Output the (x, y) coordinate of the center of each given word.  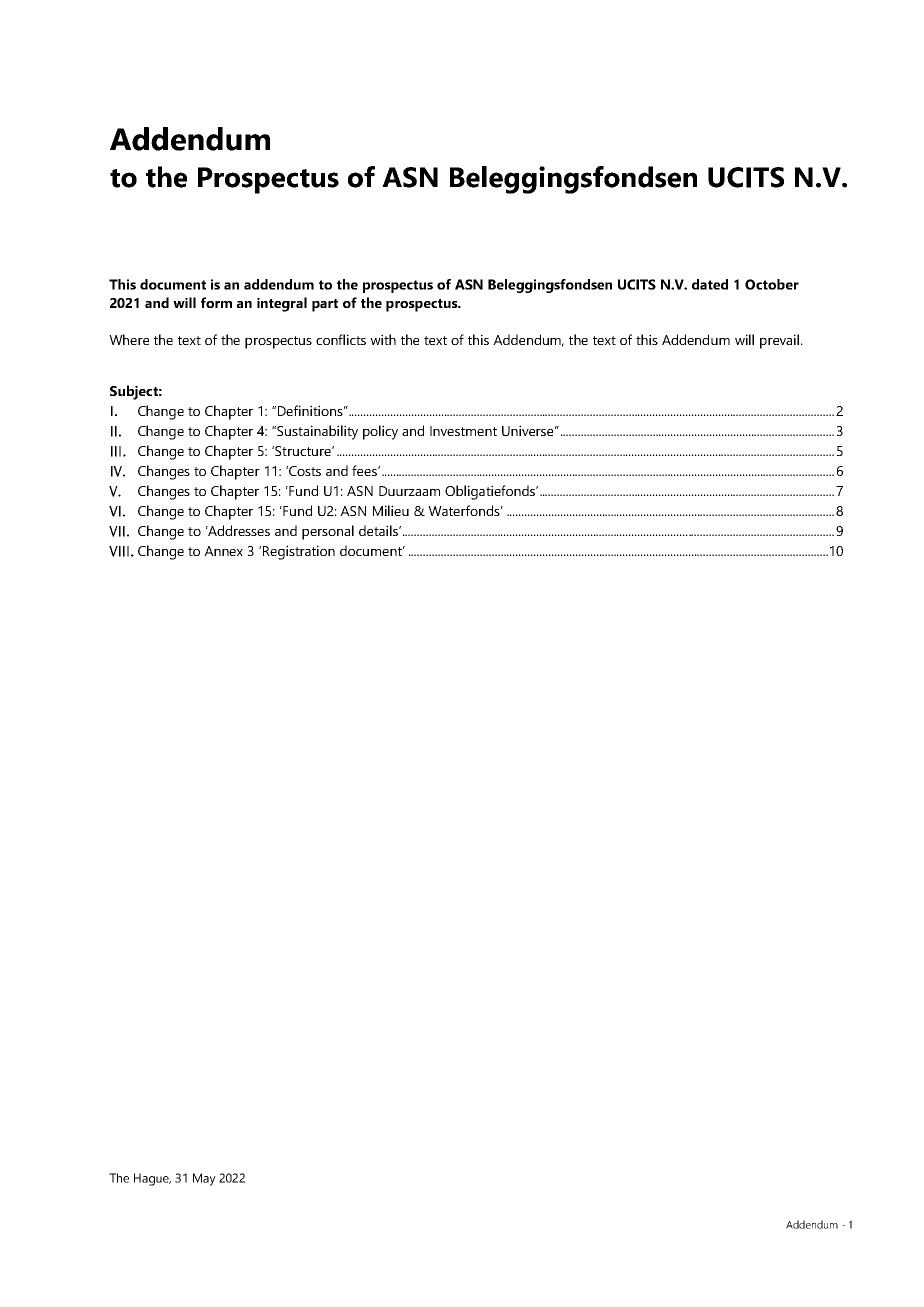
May (204, 1179)
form (216, 302)
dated (710, 284)
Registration (299, 552)
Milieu (391, 510)
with (383, 339)
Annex (223, 551)
